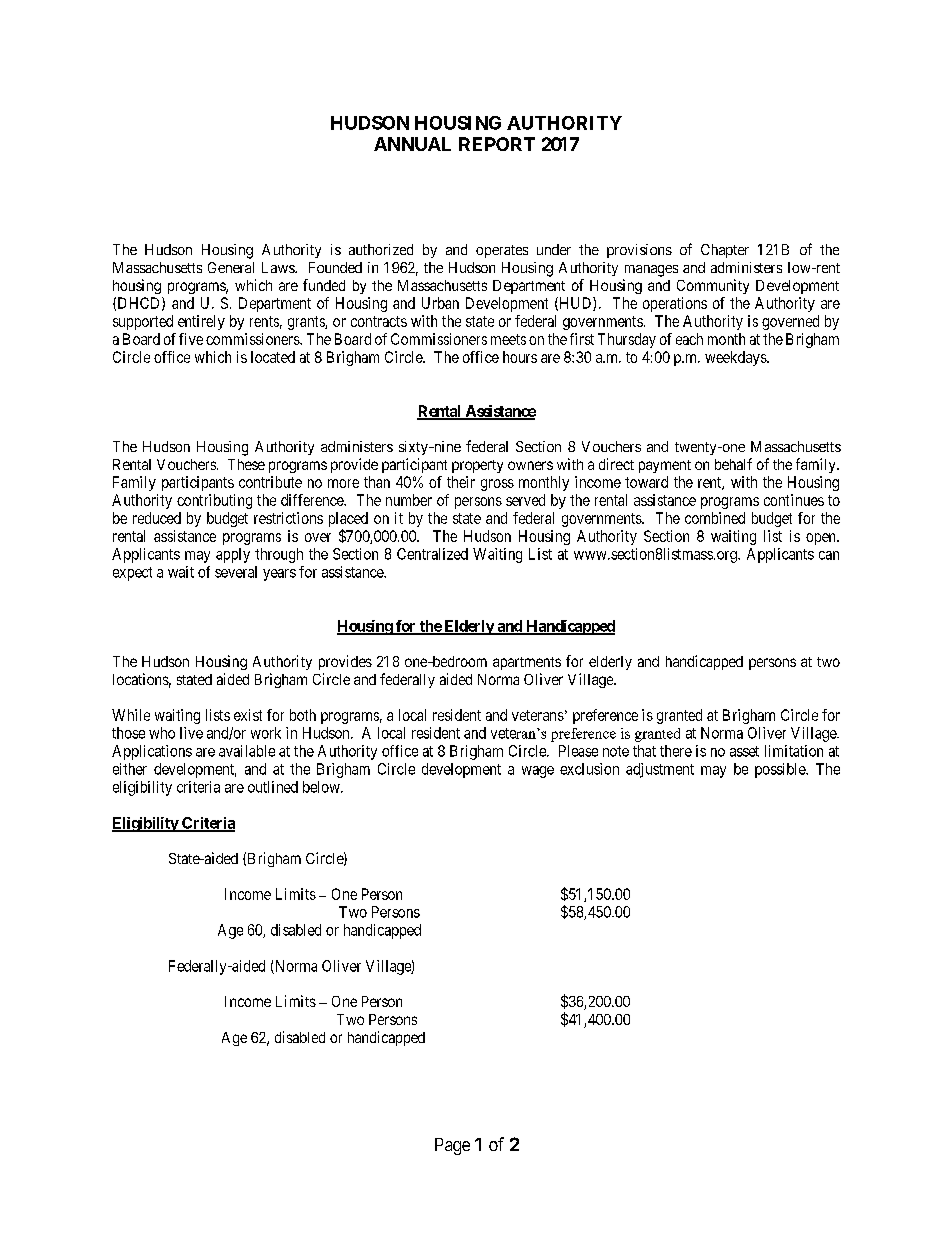  What do you see at coordinates (214, 501) in the image?
I see `contributing` at bounding box center [214, 501].
